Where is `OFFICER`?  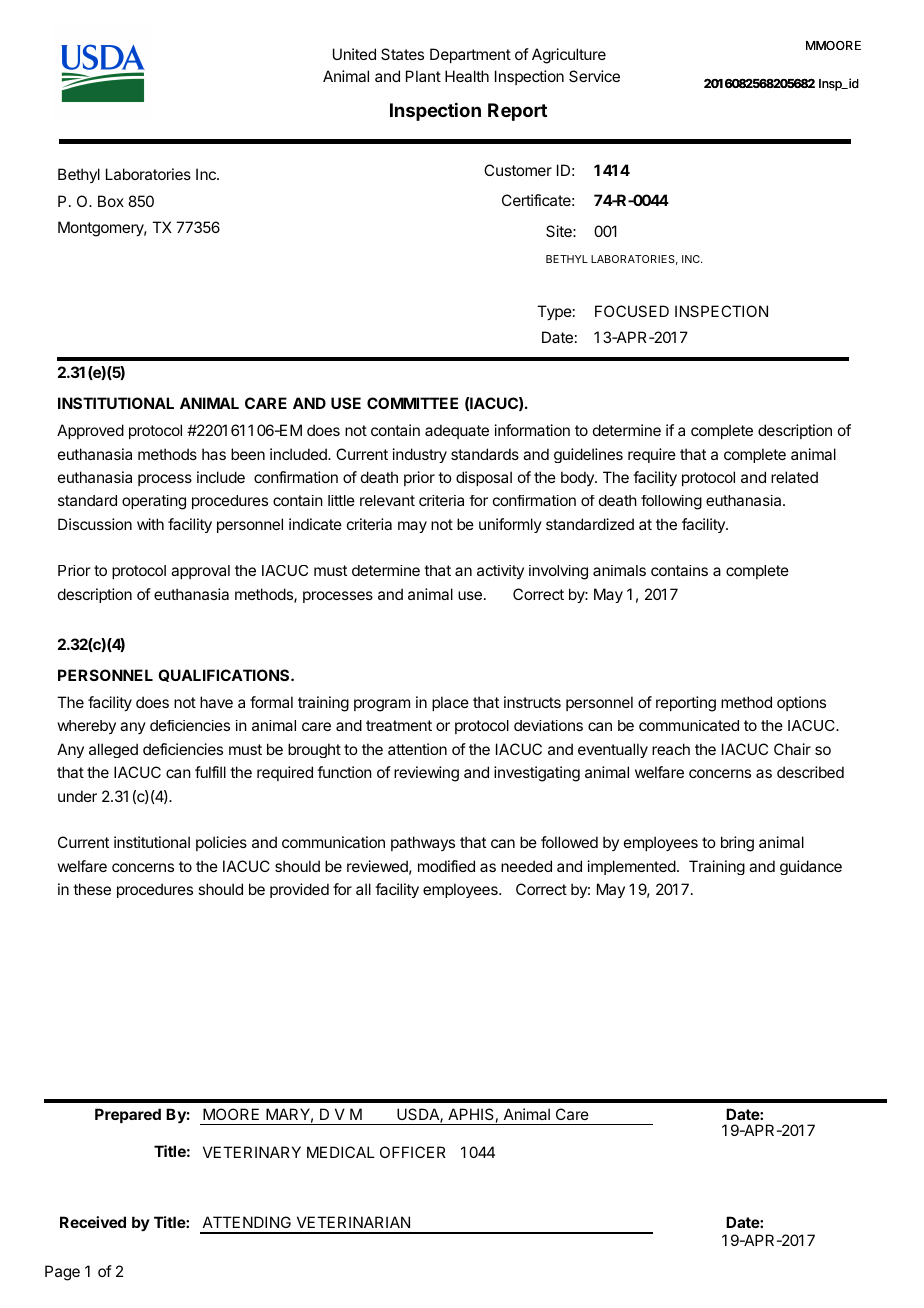
OFFICER is located at coordinates (413, 1152).
